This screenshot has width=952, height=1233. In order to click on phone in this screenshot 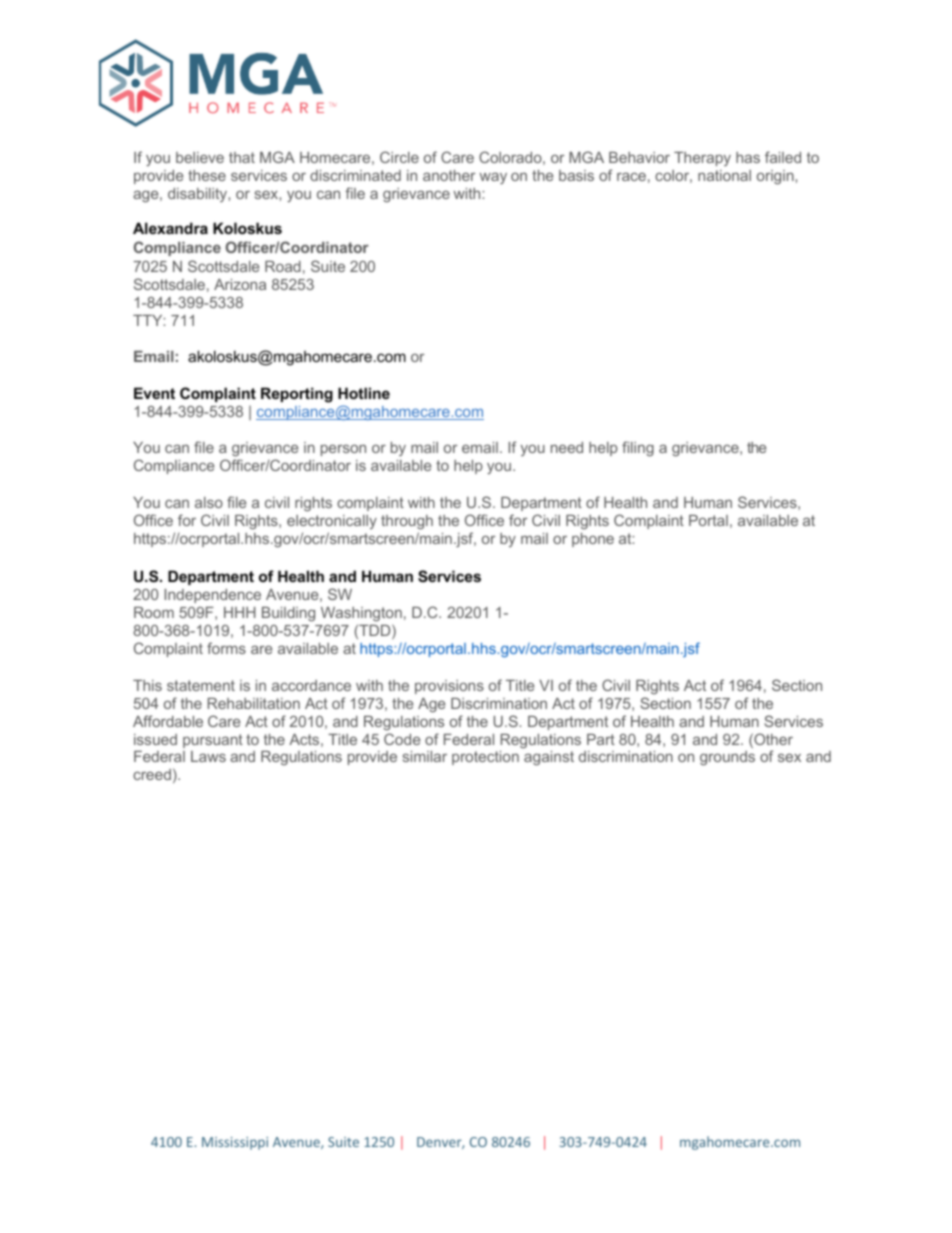, I will do `click(593, 540)`.
